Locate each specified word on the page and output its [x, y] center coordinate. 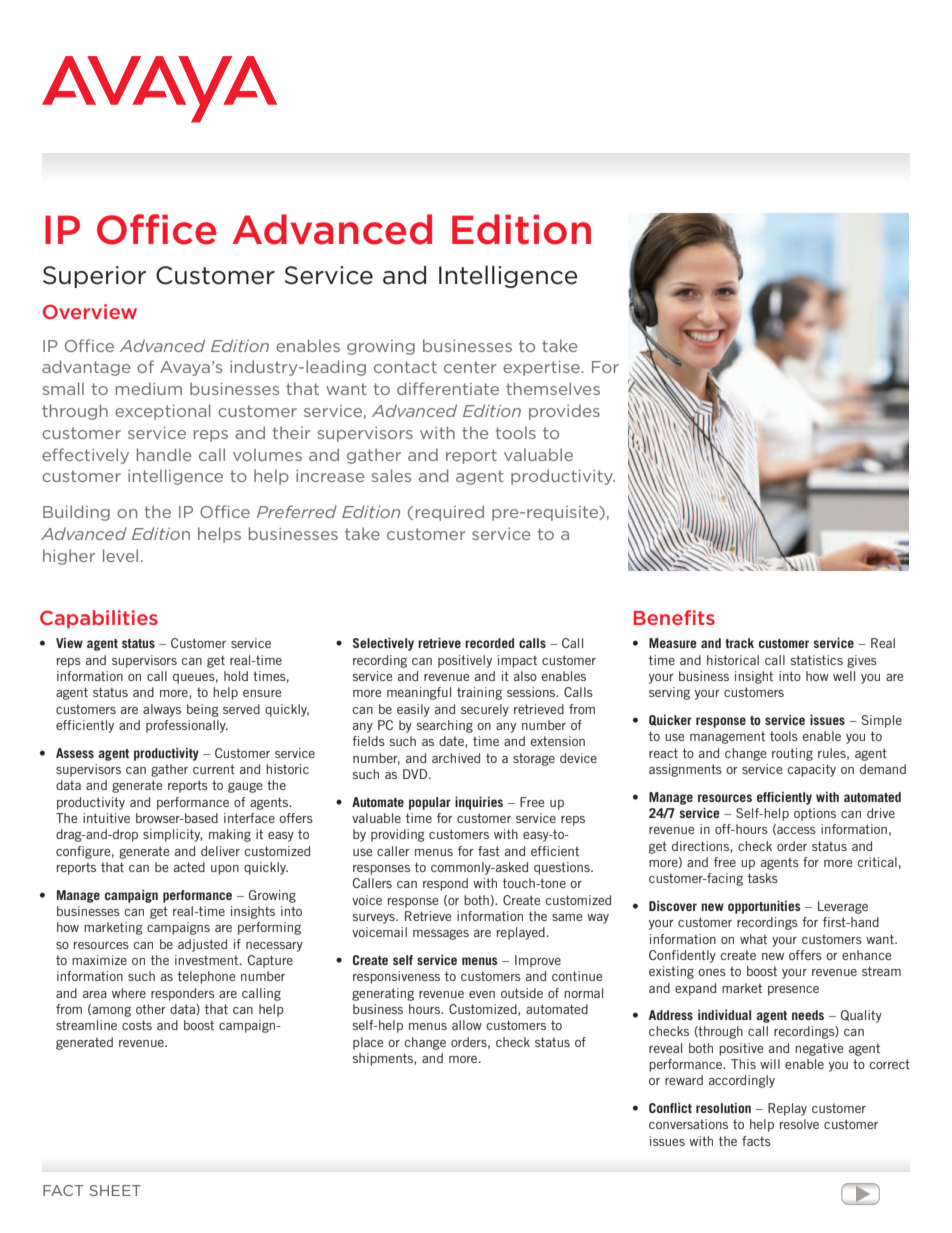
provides [564, 412]
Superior [94, 277]
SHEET [115, 1190]
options [815, 814]
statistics [817, 660]
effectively [85, 456]
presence [793, 991]
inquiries [479, 803]
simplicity [172, 835]
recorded [489, 643]
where [129, 993]
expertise [542, 368]
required [450, 513]
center [470, 367]
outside [522, 993]
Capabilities [99, 619]
